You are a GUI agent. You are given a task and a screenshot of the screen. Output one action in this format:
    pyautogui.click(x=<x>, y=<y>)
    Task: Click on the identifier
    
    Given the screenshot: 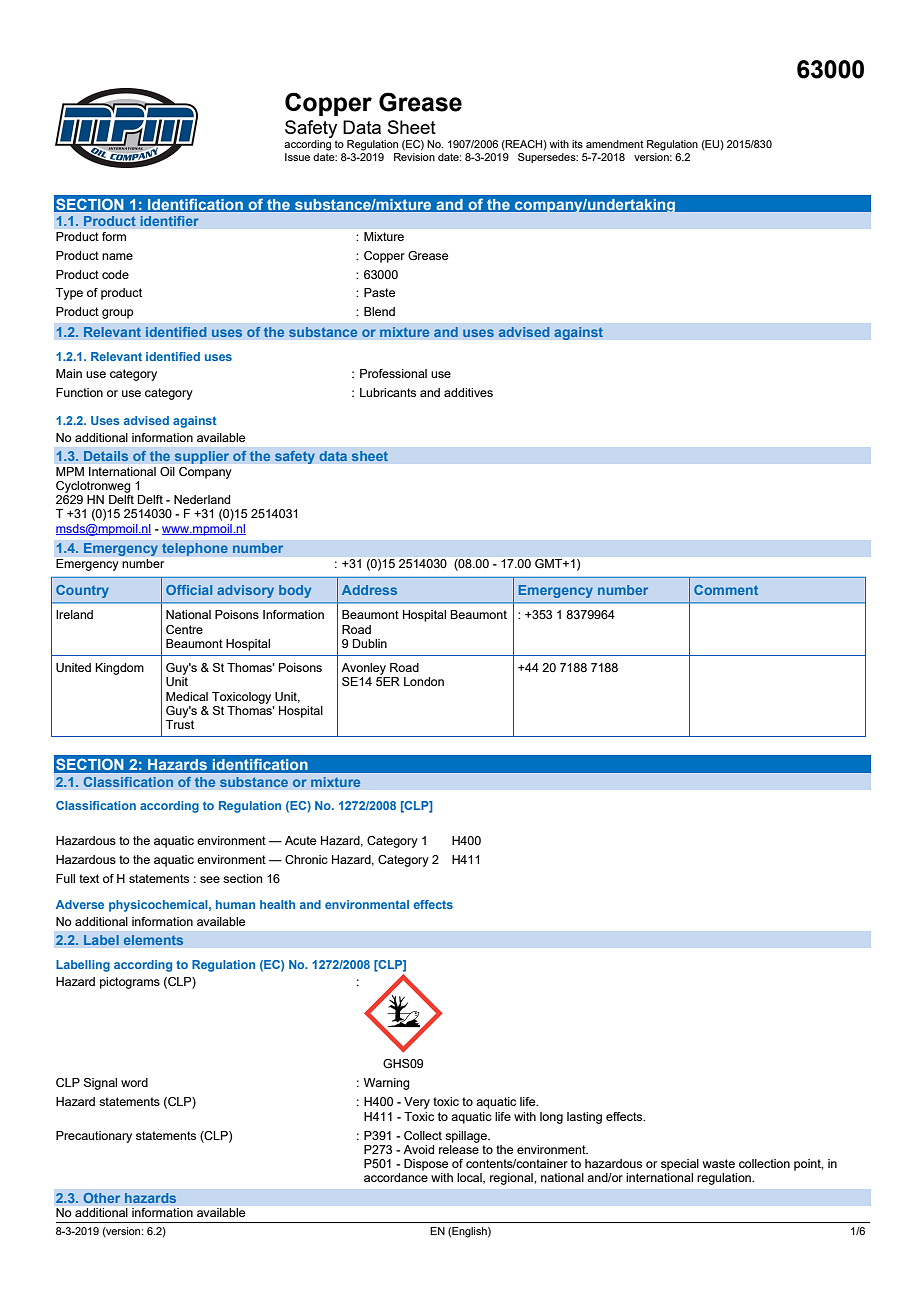 What is the action you would take?
    pyautogui.click(x=169, y=221)
